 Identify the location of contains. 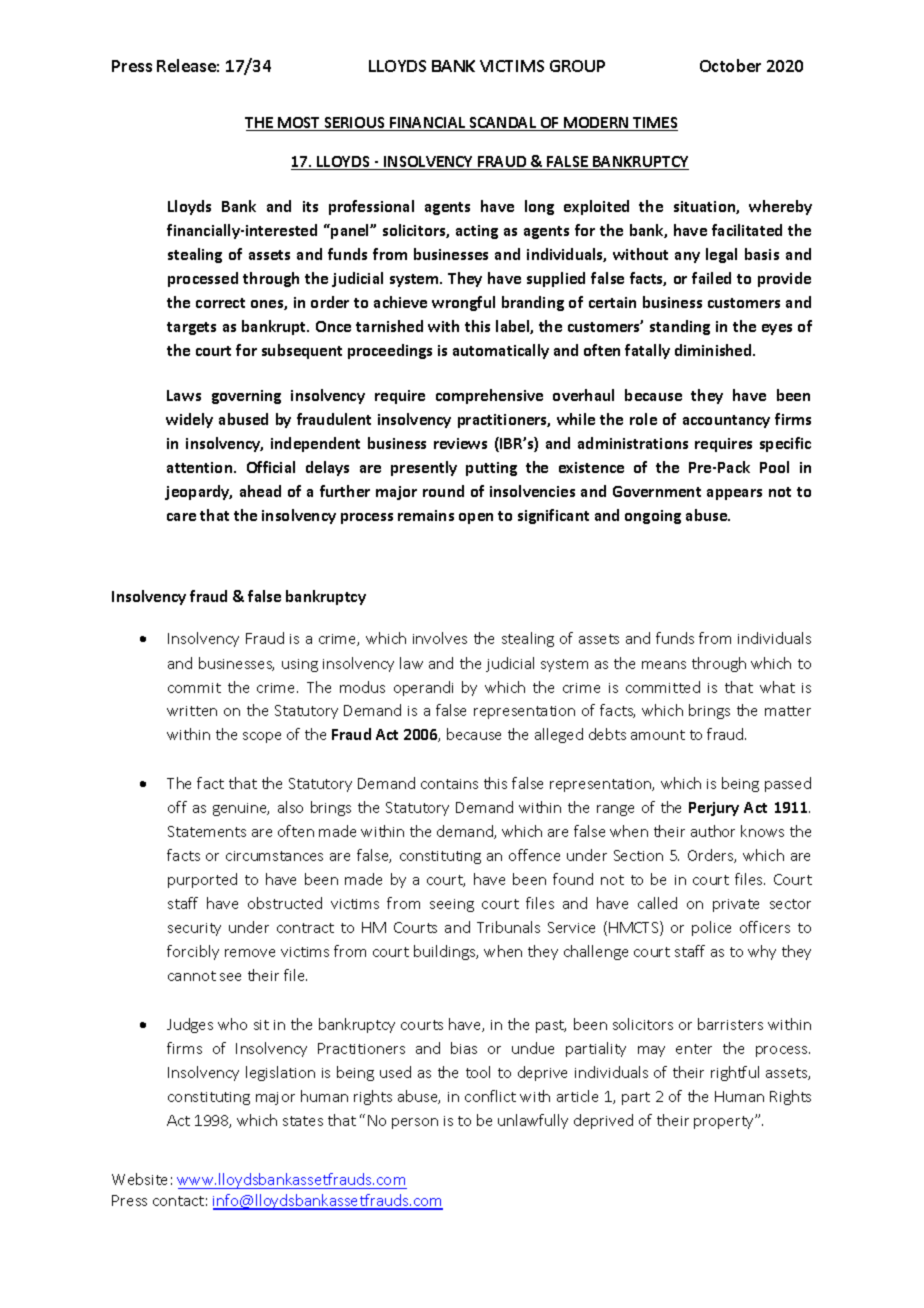
(449, 784).
